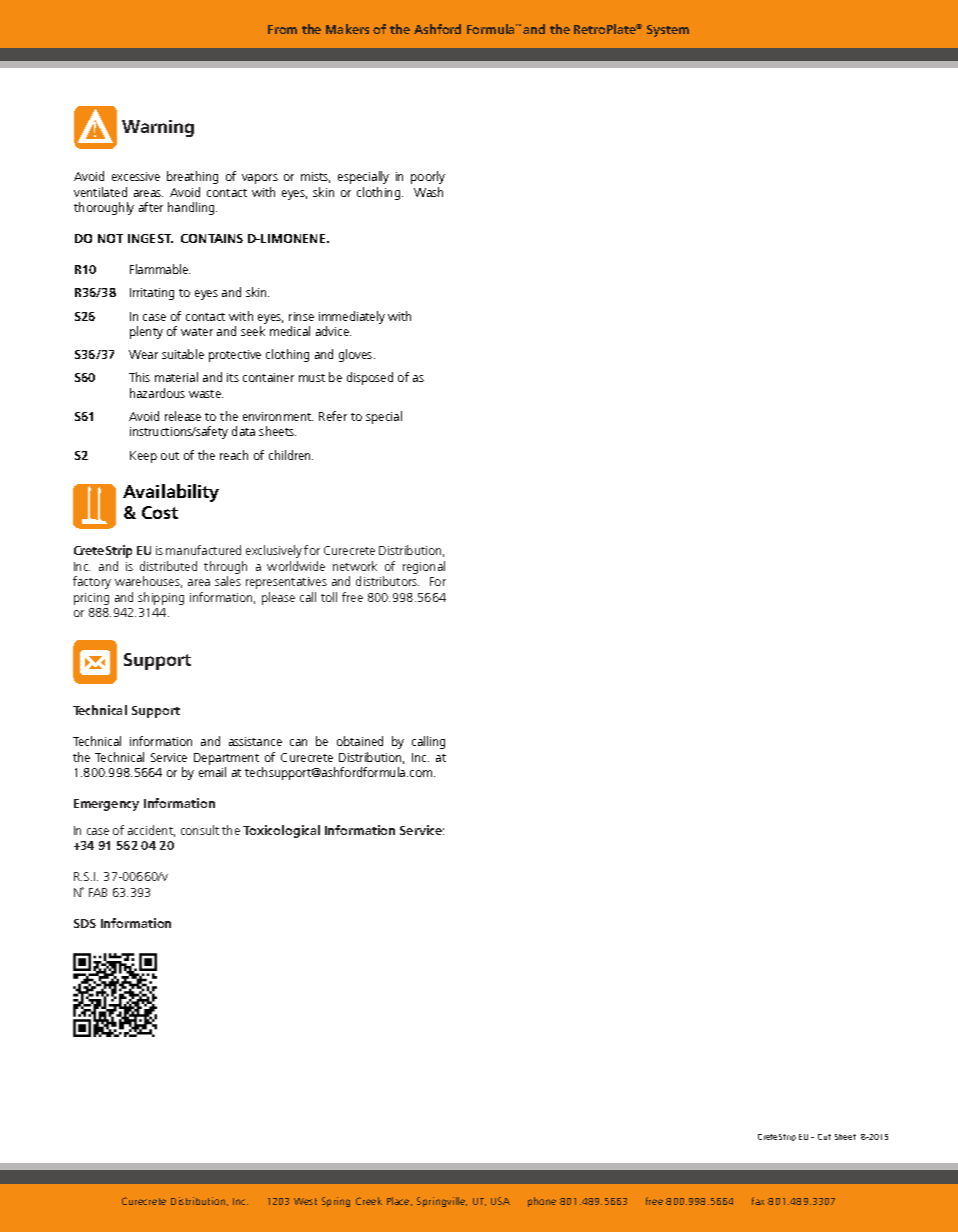 The height and width of the screenshot is (1232, 958). I want to click on release, so click(183, 416).
